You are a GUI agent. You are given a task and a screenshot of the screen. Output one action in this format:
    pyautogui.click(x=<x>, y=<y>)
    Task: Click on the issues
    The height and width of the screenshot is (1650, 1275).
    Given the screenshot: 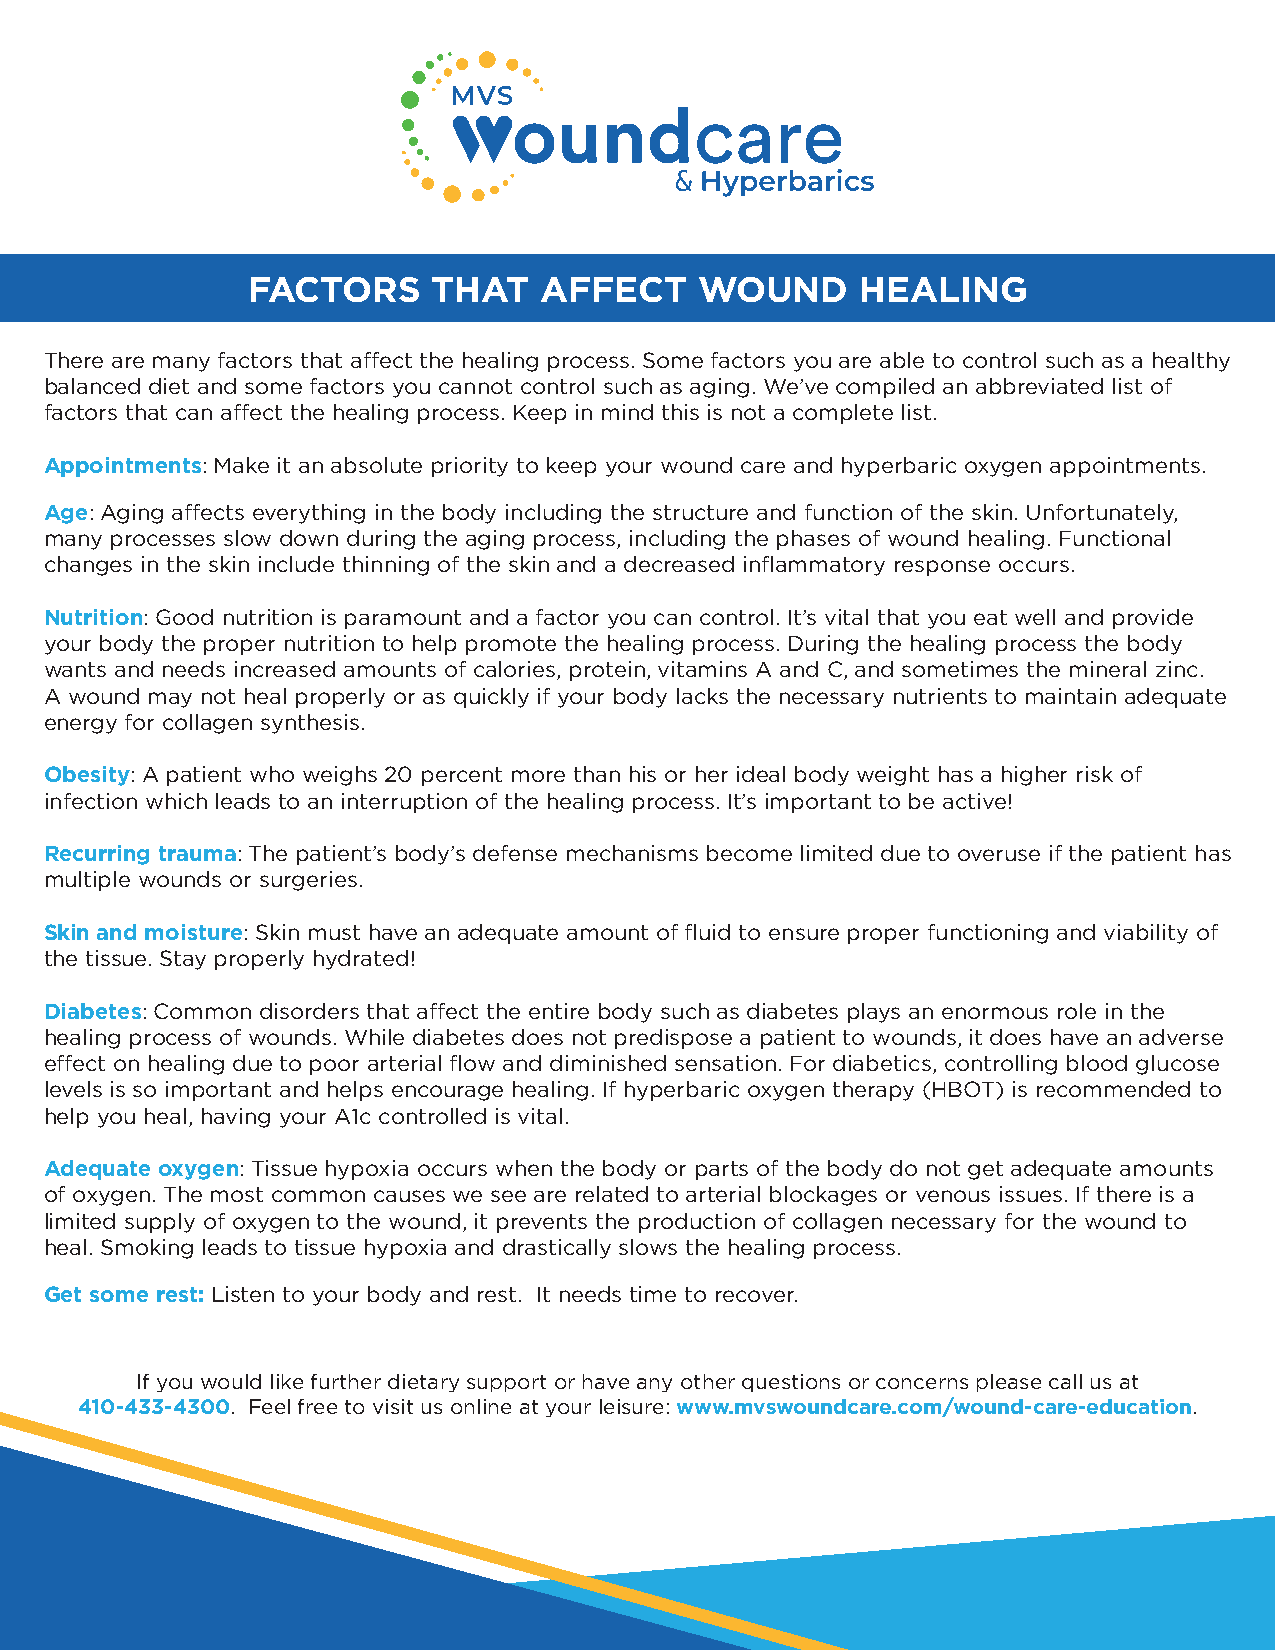 What is the action you would take?
    pyautogui.click(x=1031, y=1194)
